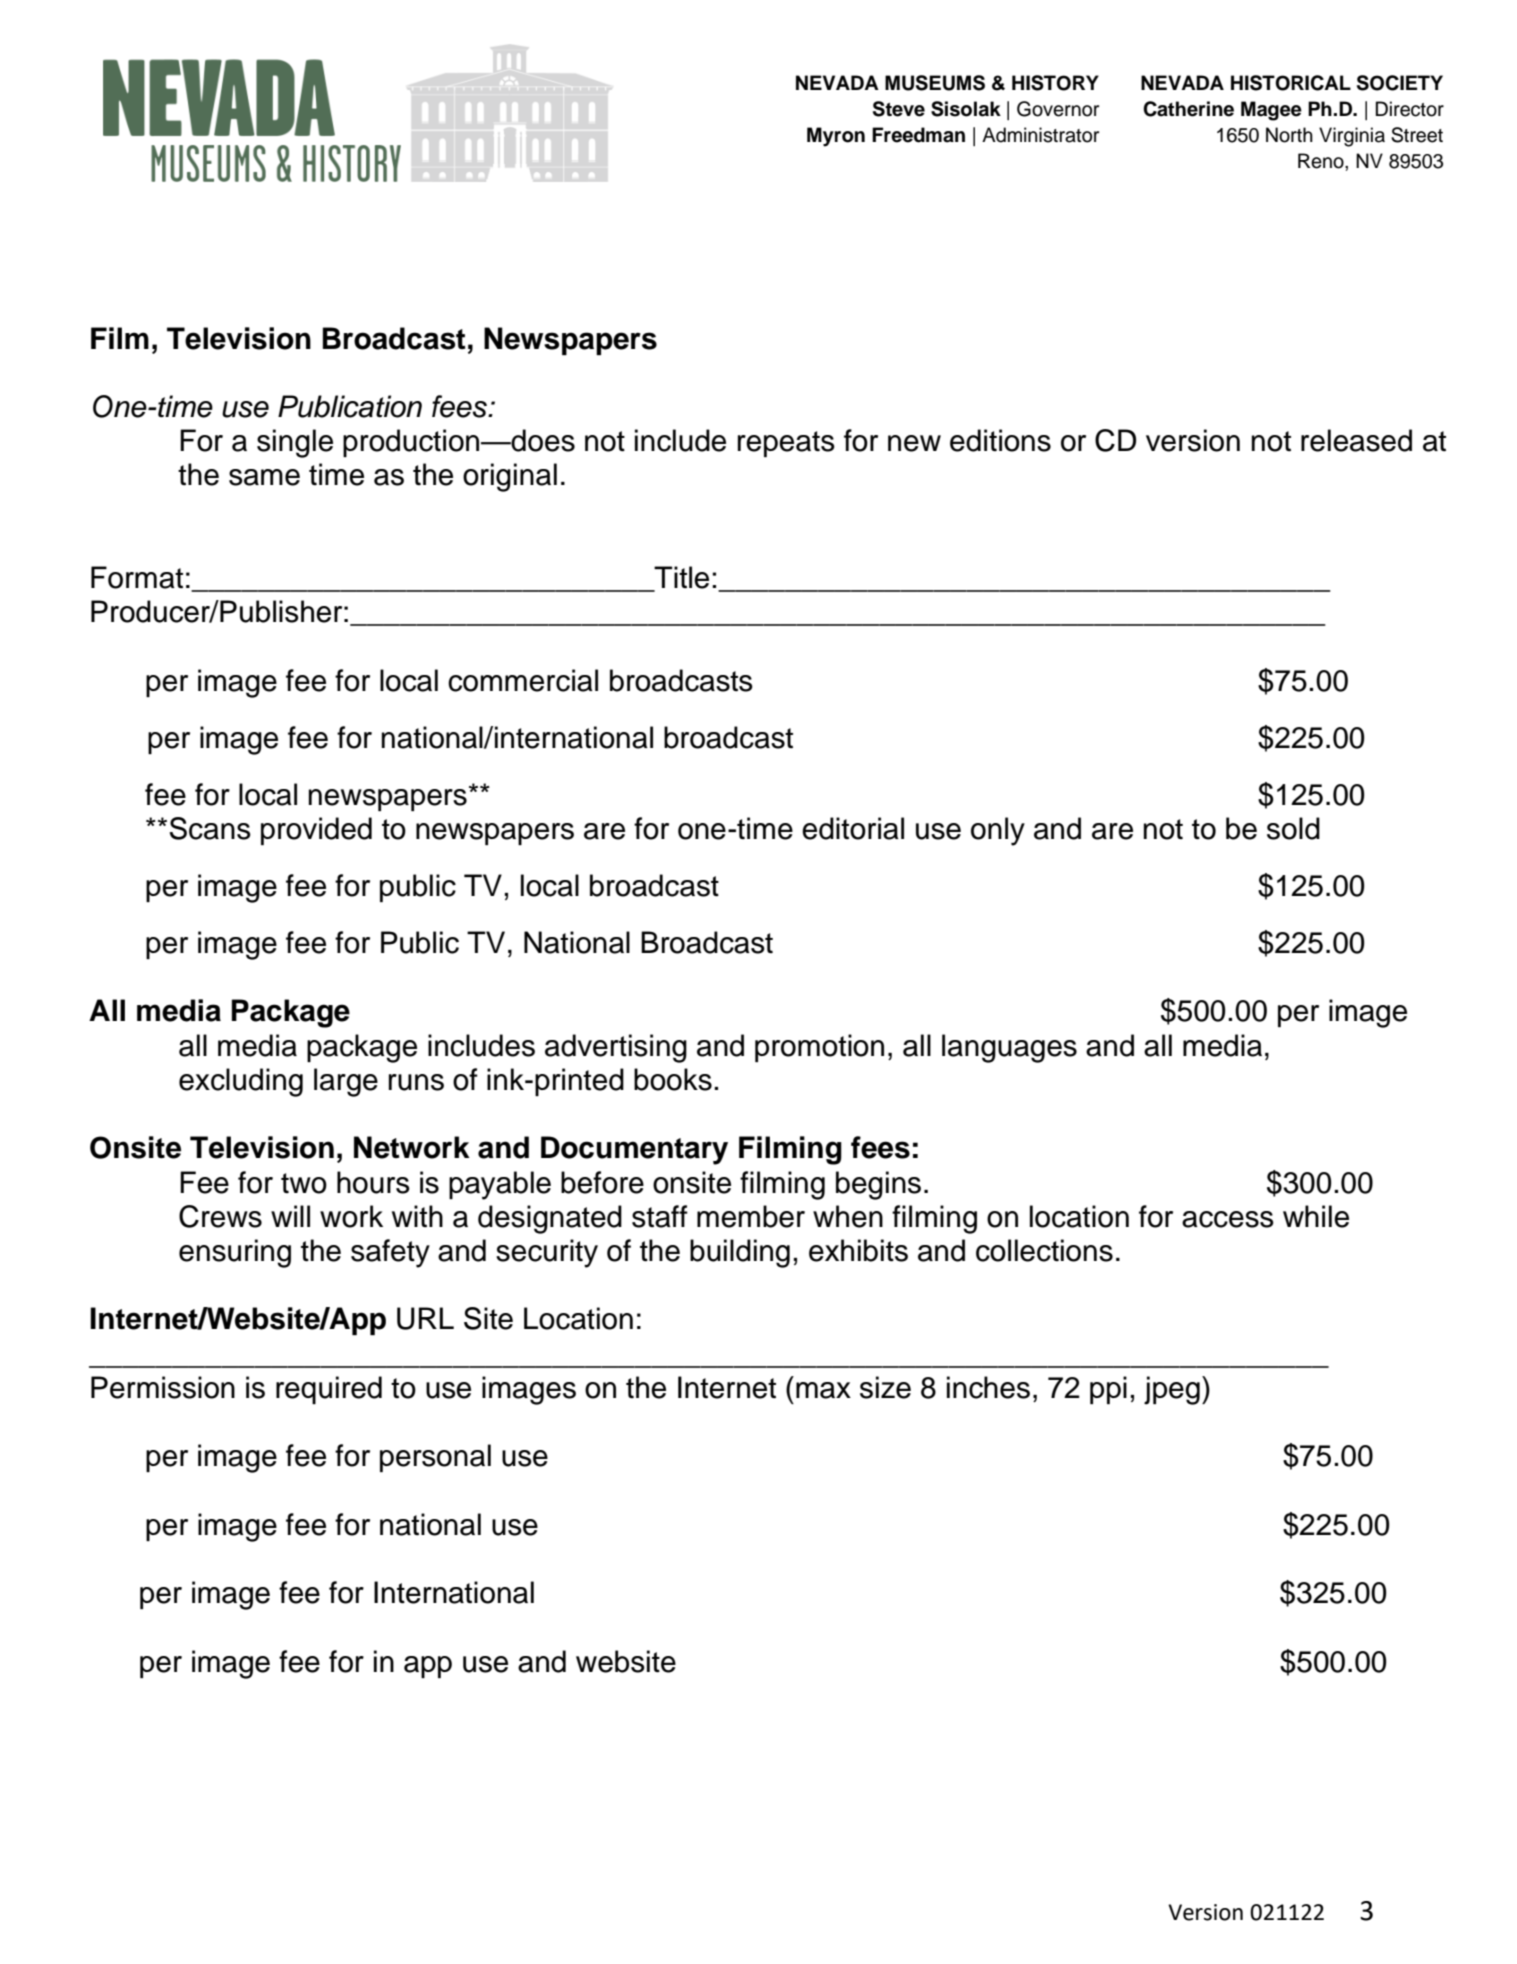  What do you see at coordinates (836, 137) in the screenshot?
I see `Myron` at bounding box center [836, 137].
